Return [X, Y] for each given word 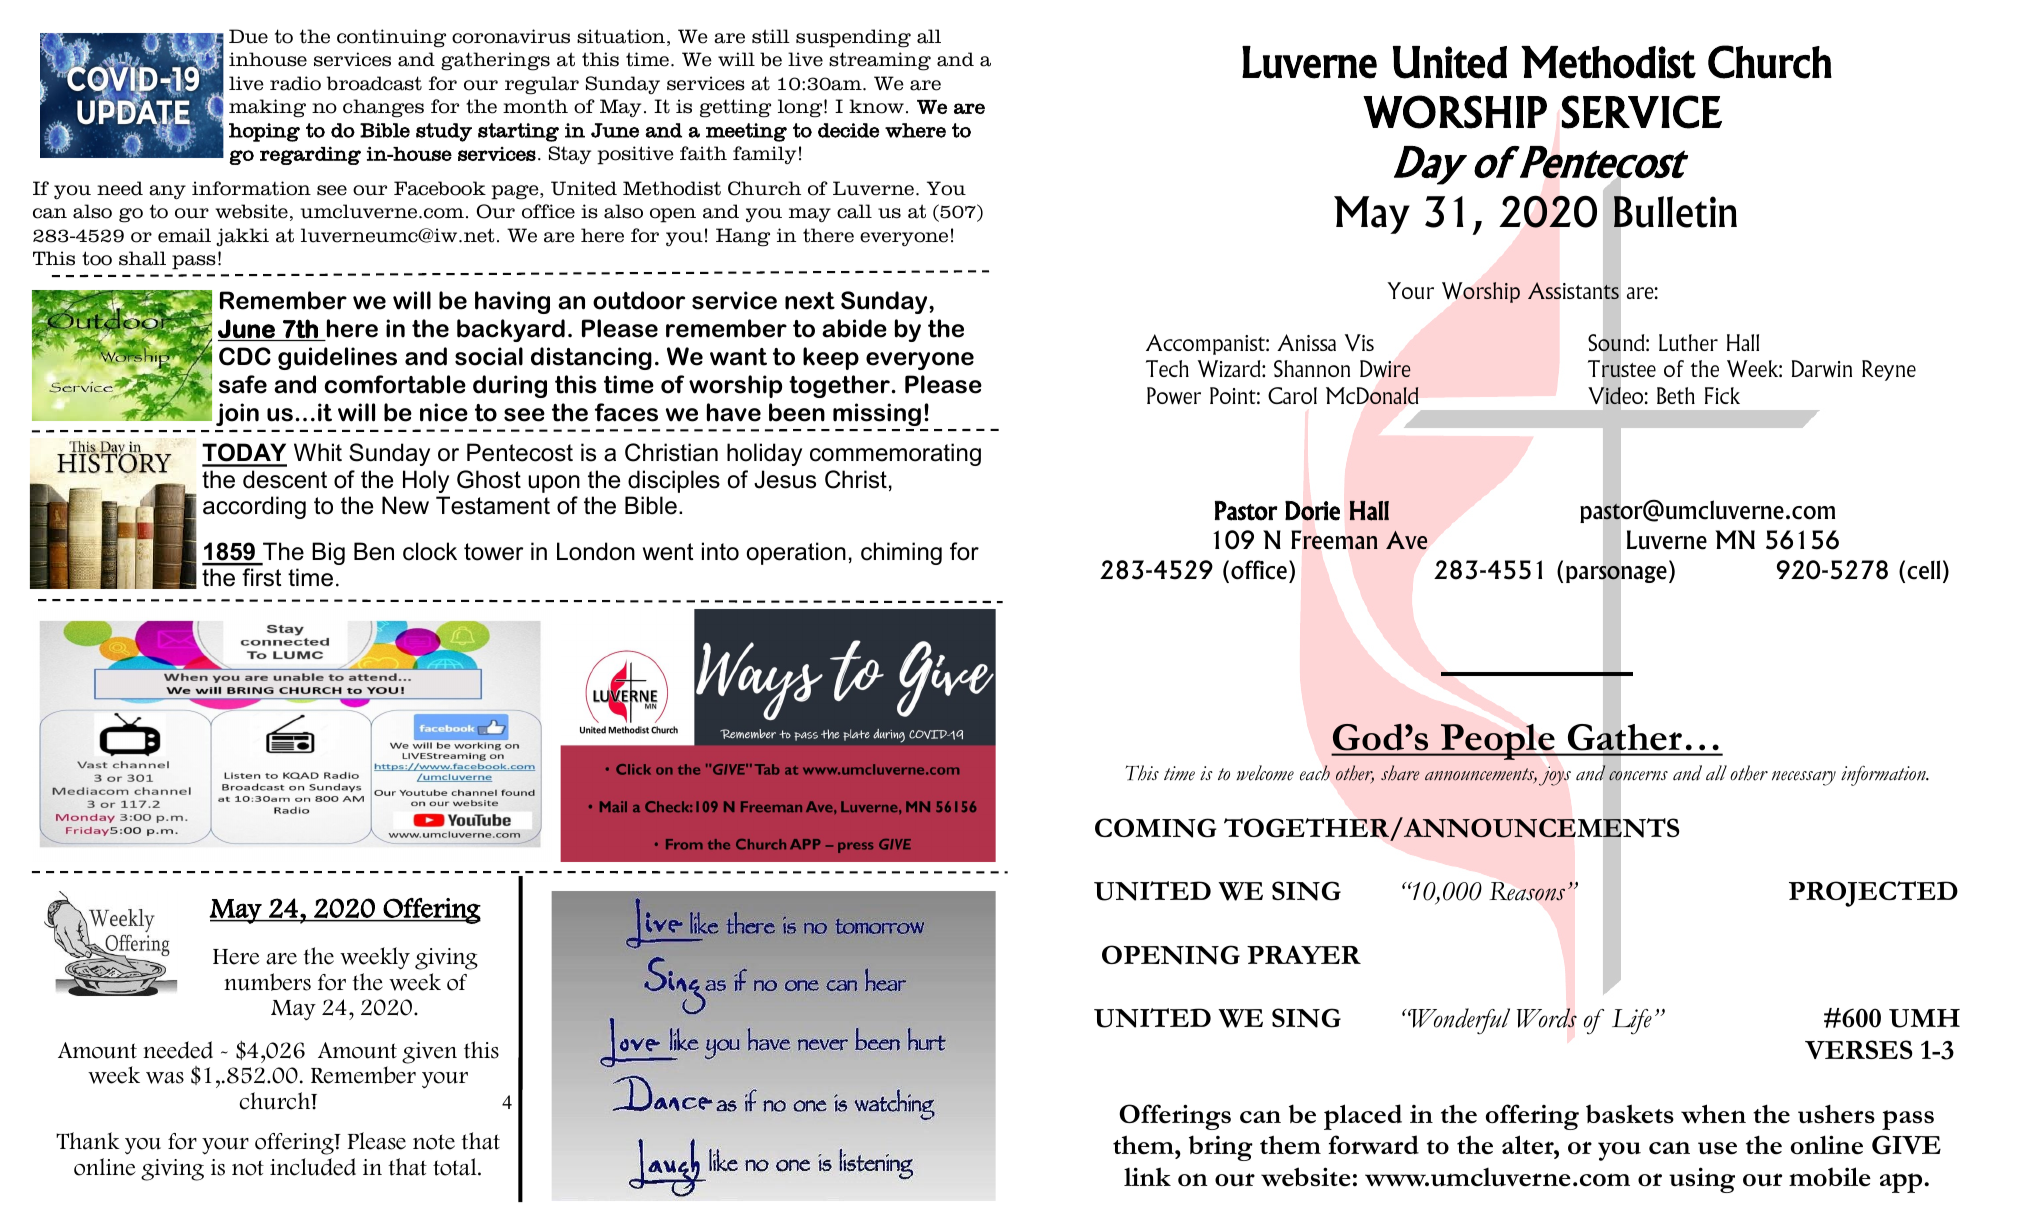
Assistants [1573, 290]
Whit [318, 452]
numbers [267, 982]
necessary [1804, 778]
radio [295, 83]
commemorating [895, 454]
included [313, 1167]
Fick [1722, 395]
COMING [1156, 828]
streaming [880, 61]
